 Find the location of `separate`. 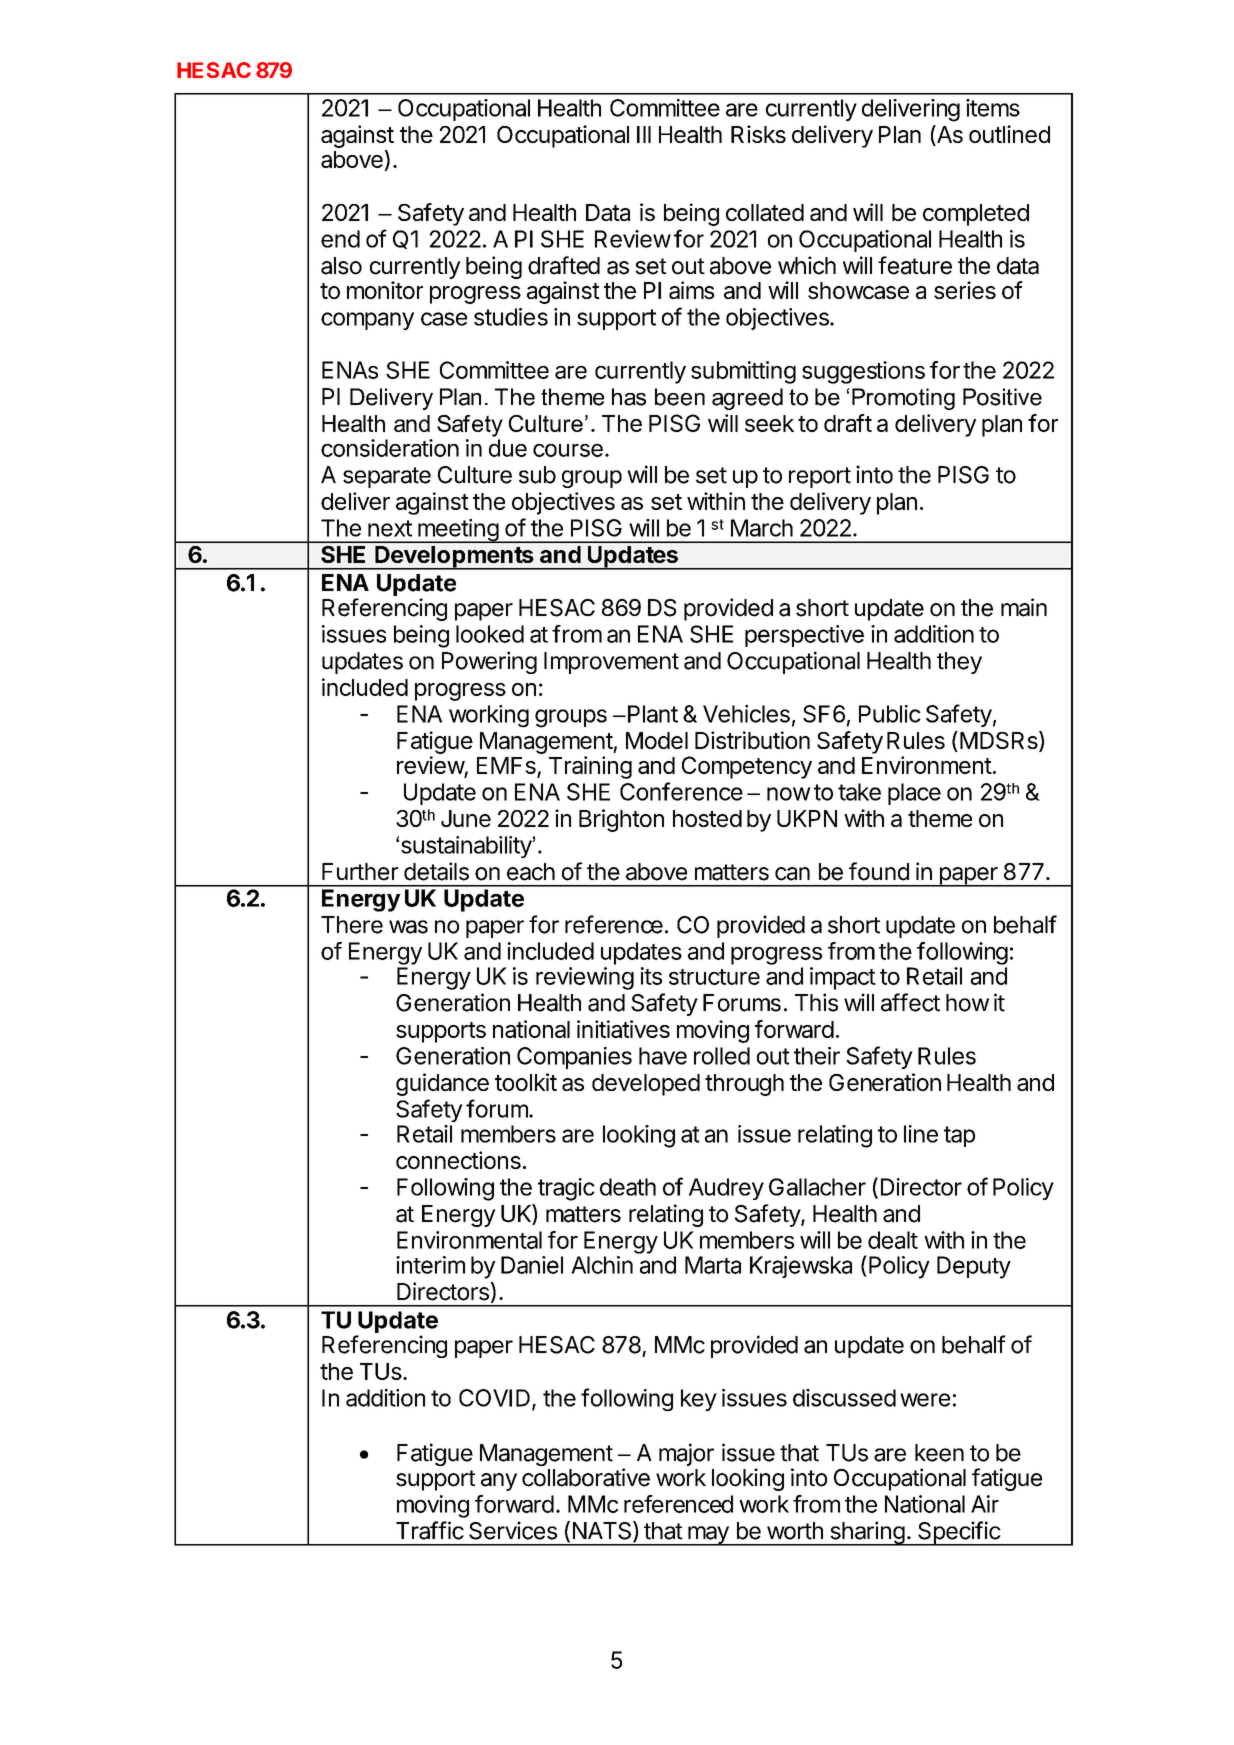

separate is located at coordinates (387, 477).
